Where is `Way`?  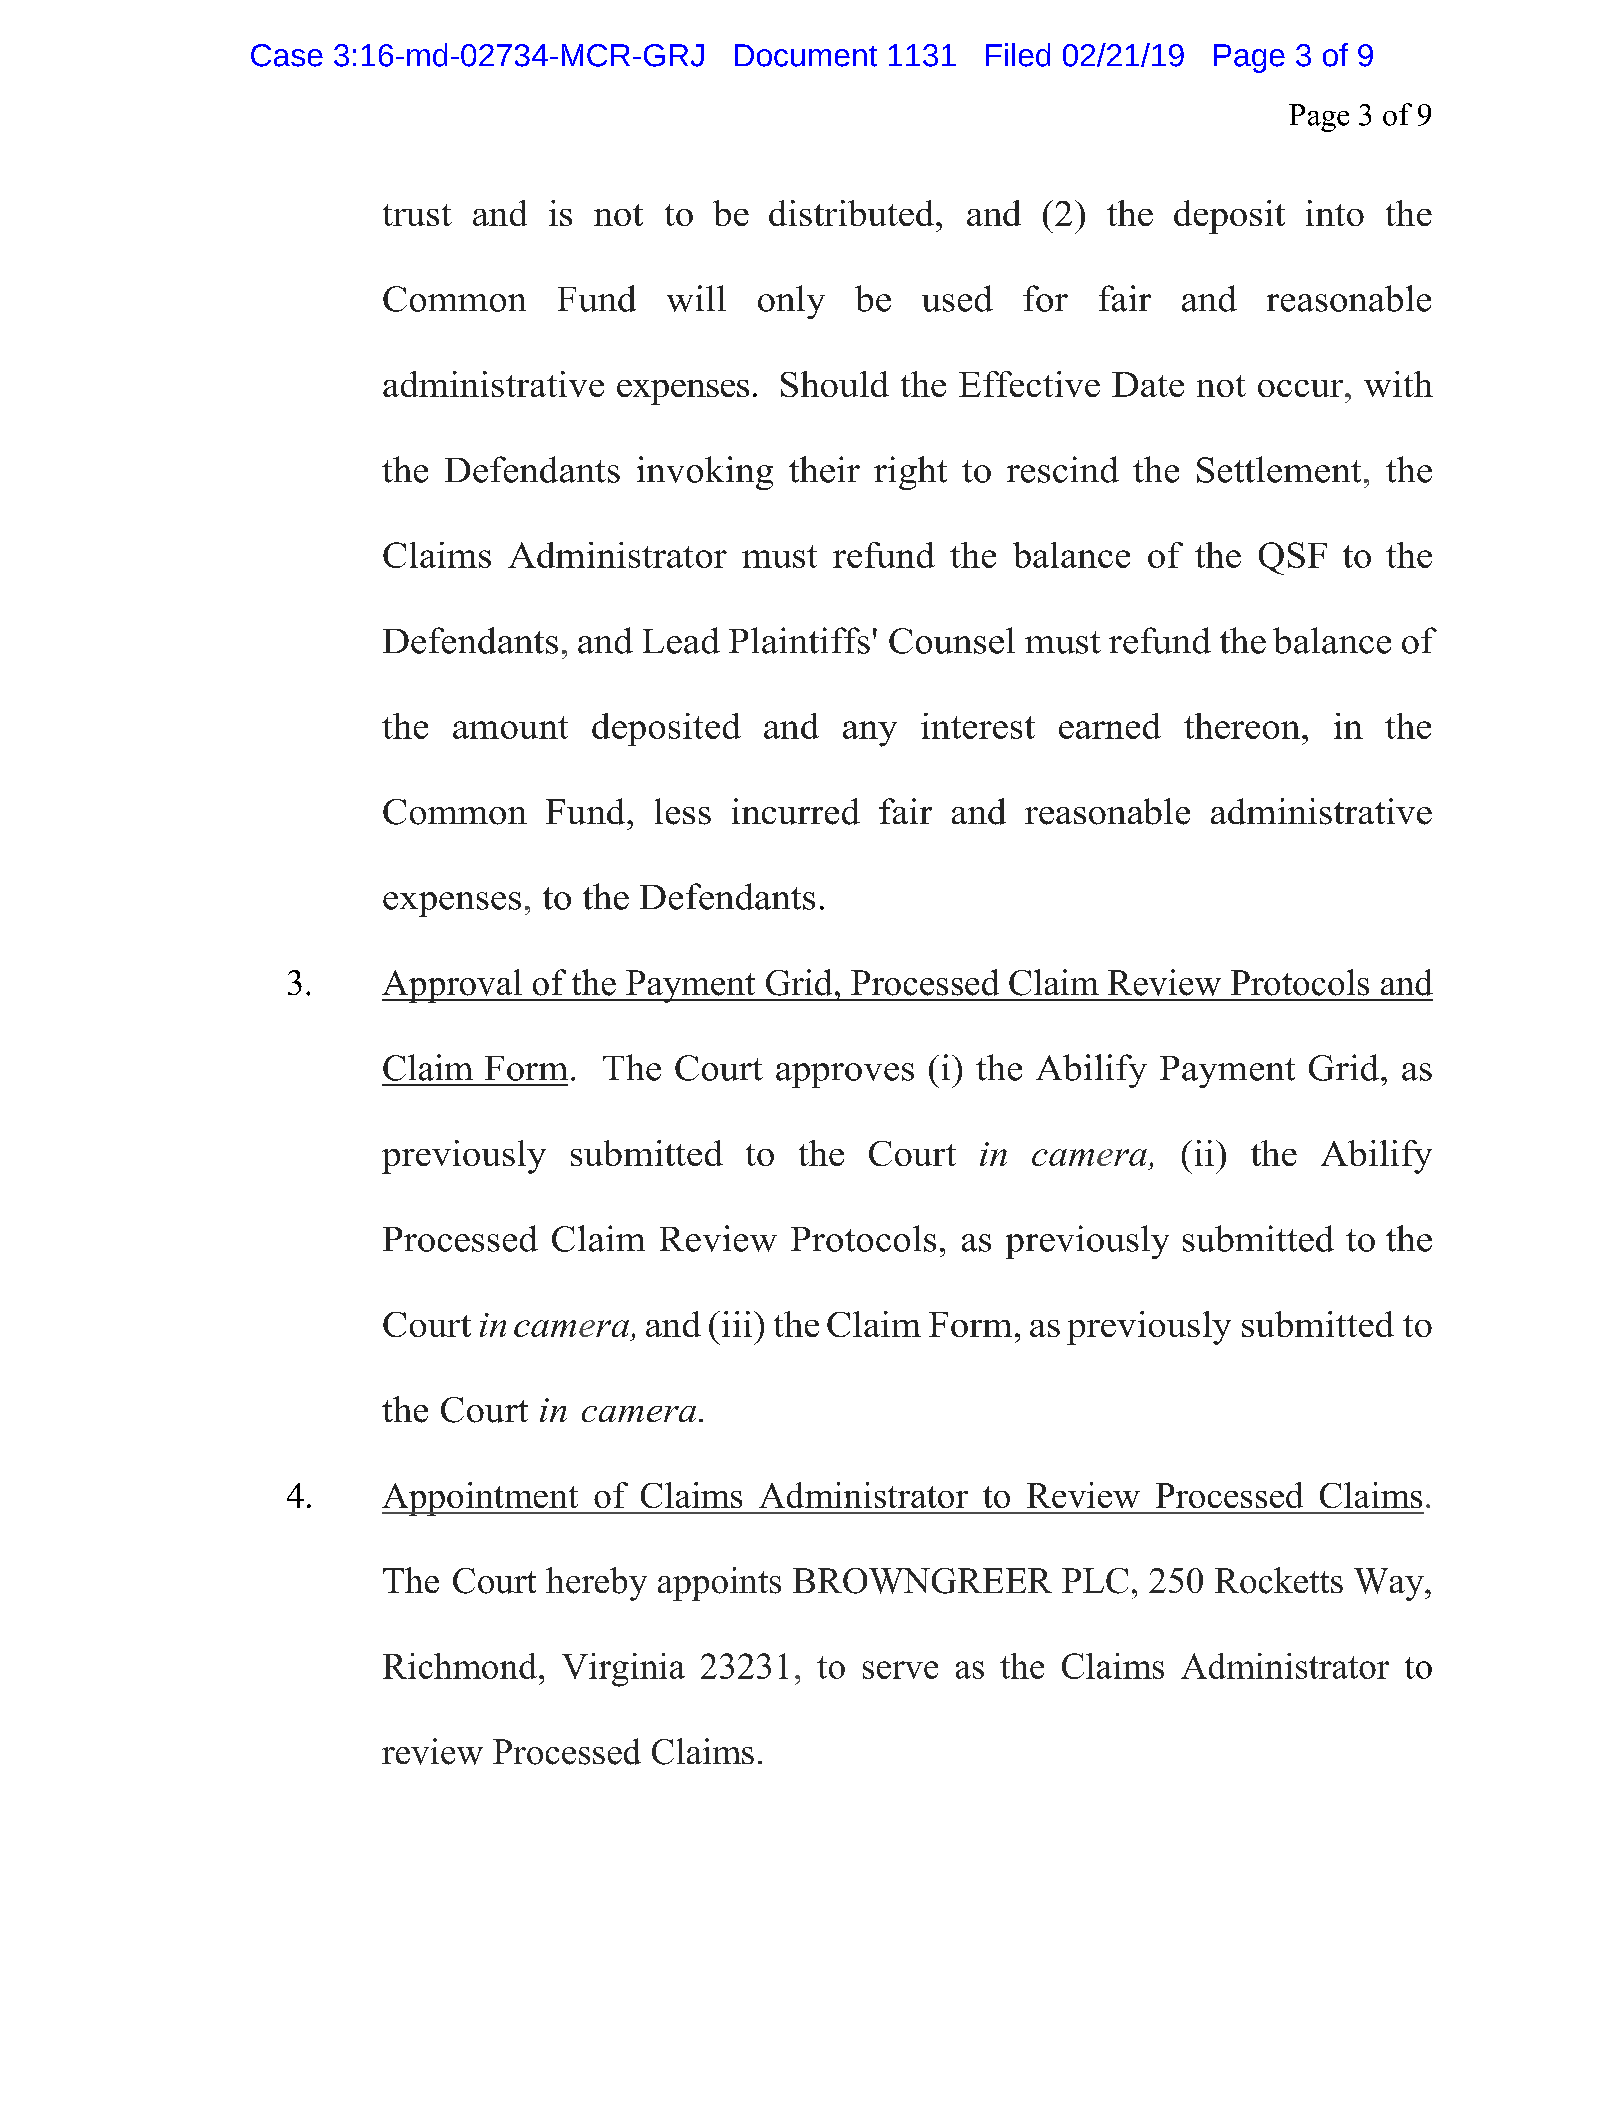
Way is located at coordinates (1390, 1584).
